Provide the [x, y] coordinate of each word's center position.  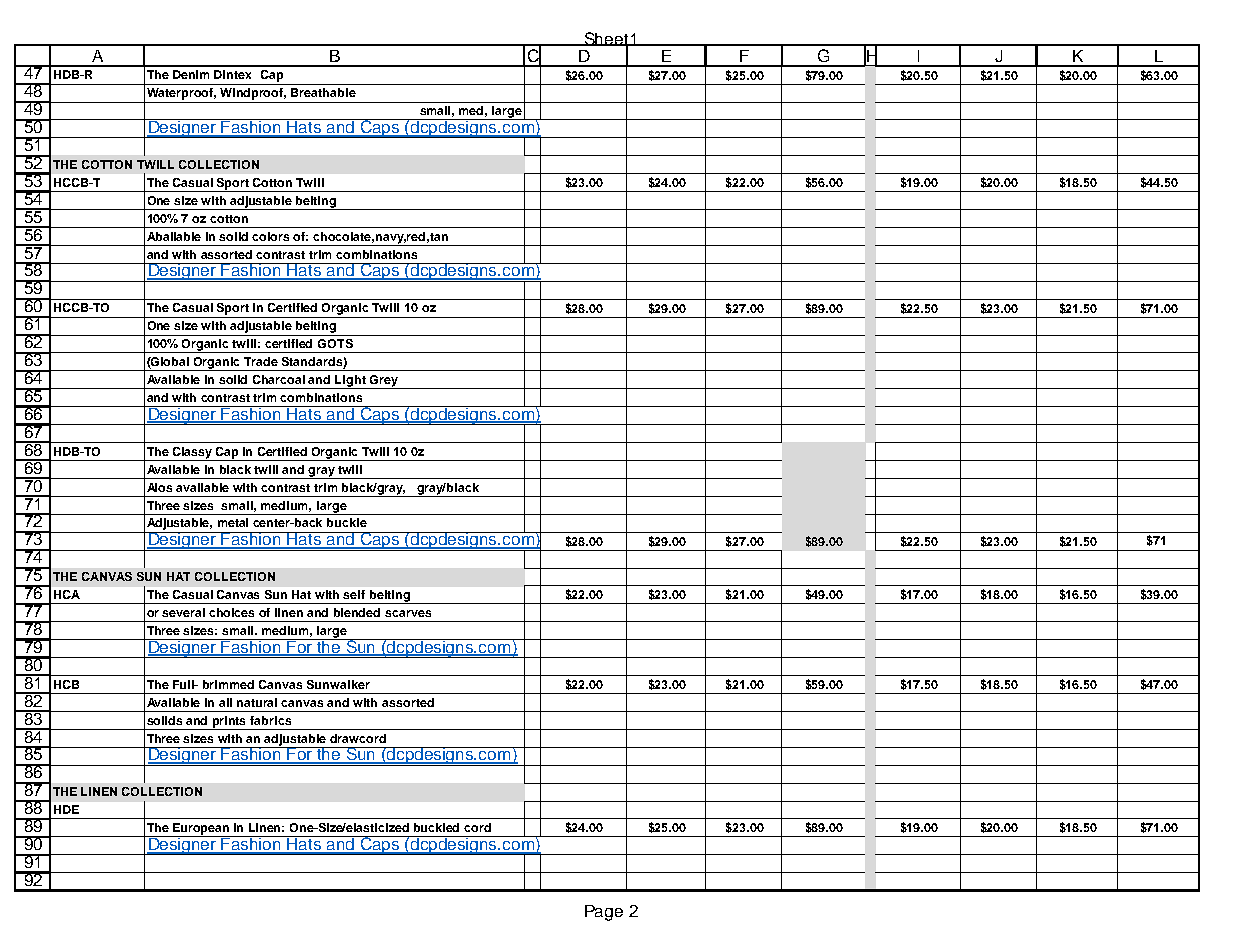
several [183, 612]
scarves [408, 613]
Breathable [323, 92]
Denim [191, 74]
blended [357, 612]
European [201, 830]
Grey [383, 382]
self [354, 594]
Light [351, 382]
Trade [261, 361]
